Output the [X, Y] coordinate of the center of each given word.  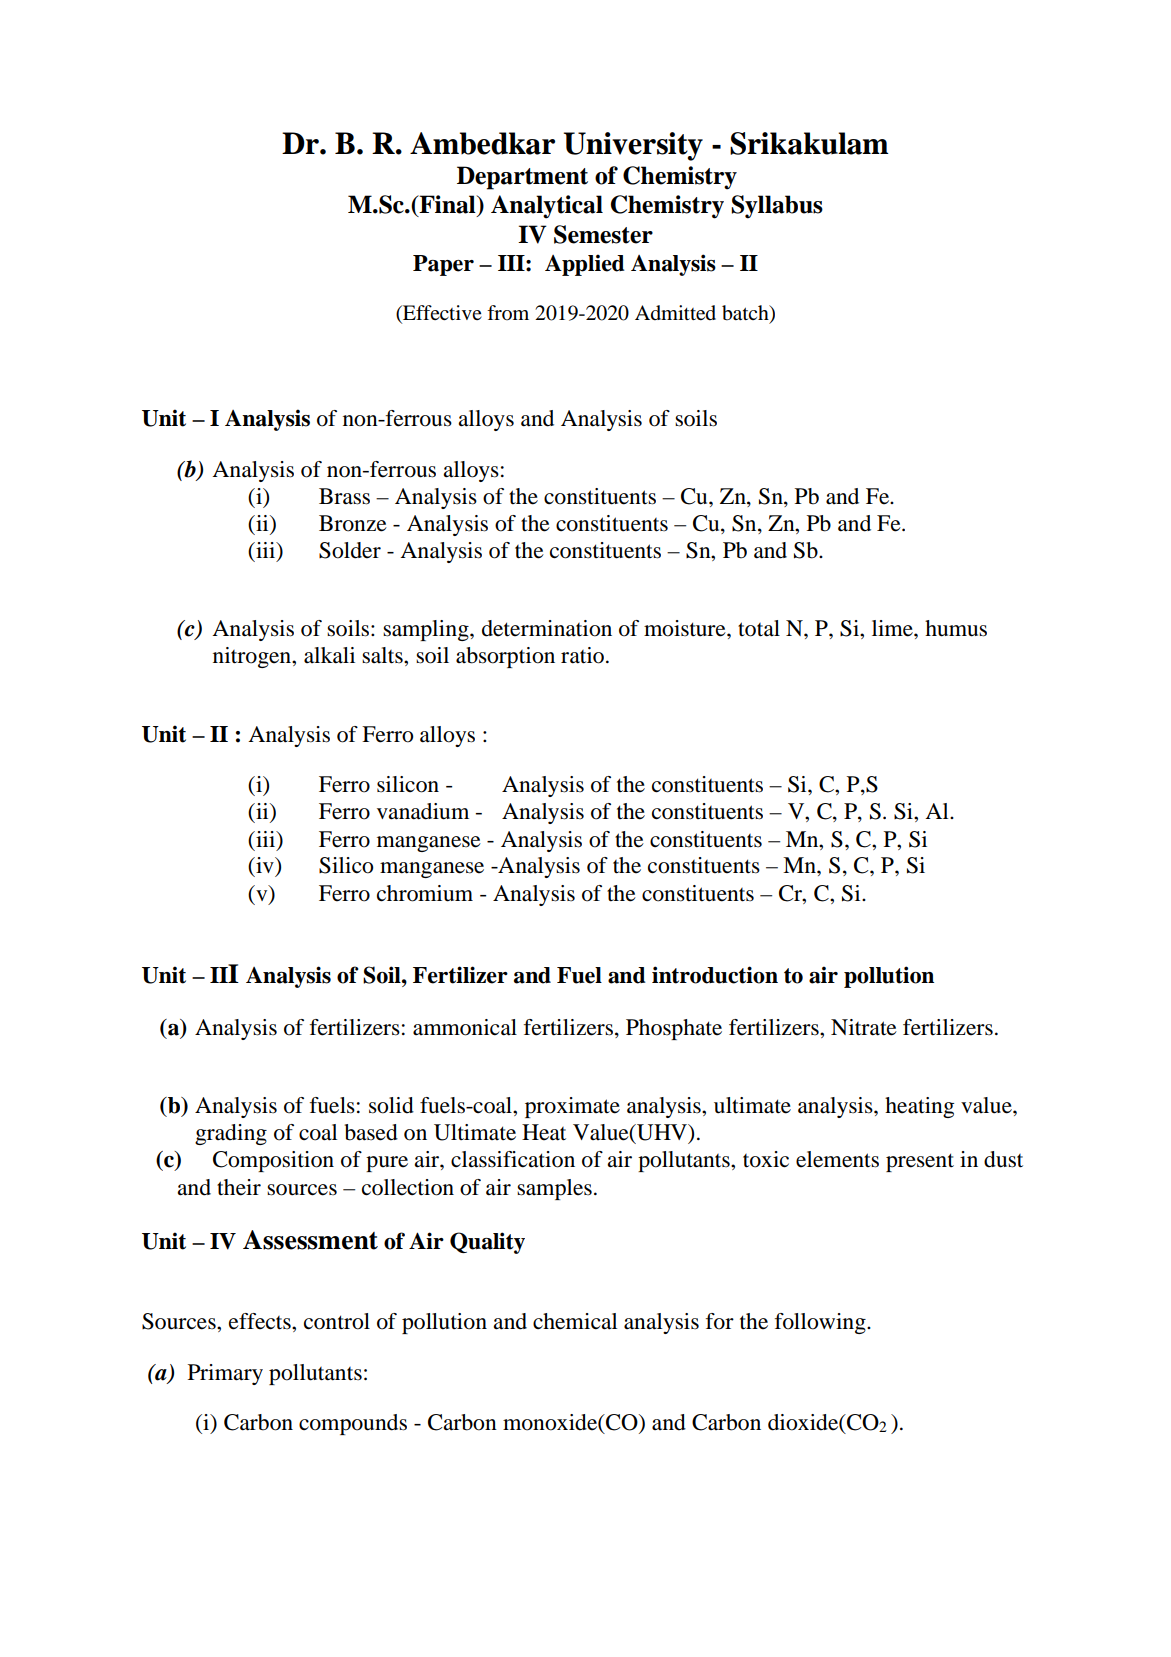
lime [893, 628]
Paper [443, 265]
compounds [353, 1424]
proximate [572, 1107]
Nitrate [864, 1027]
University [633, 146]
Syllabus [777, 207]
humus [956, 628]
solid [391, 1105]
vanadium [423, 811]
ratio [584, 655]
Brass [344, 496]
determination [547, 628]
